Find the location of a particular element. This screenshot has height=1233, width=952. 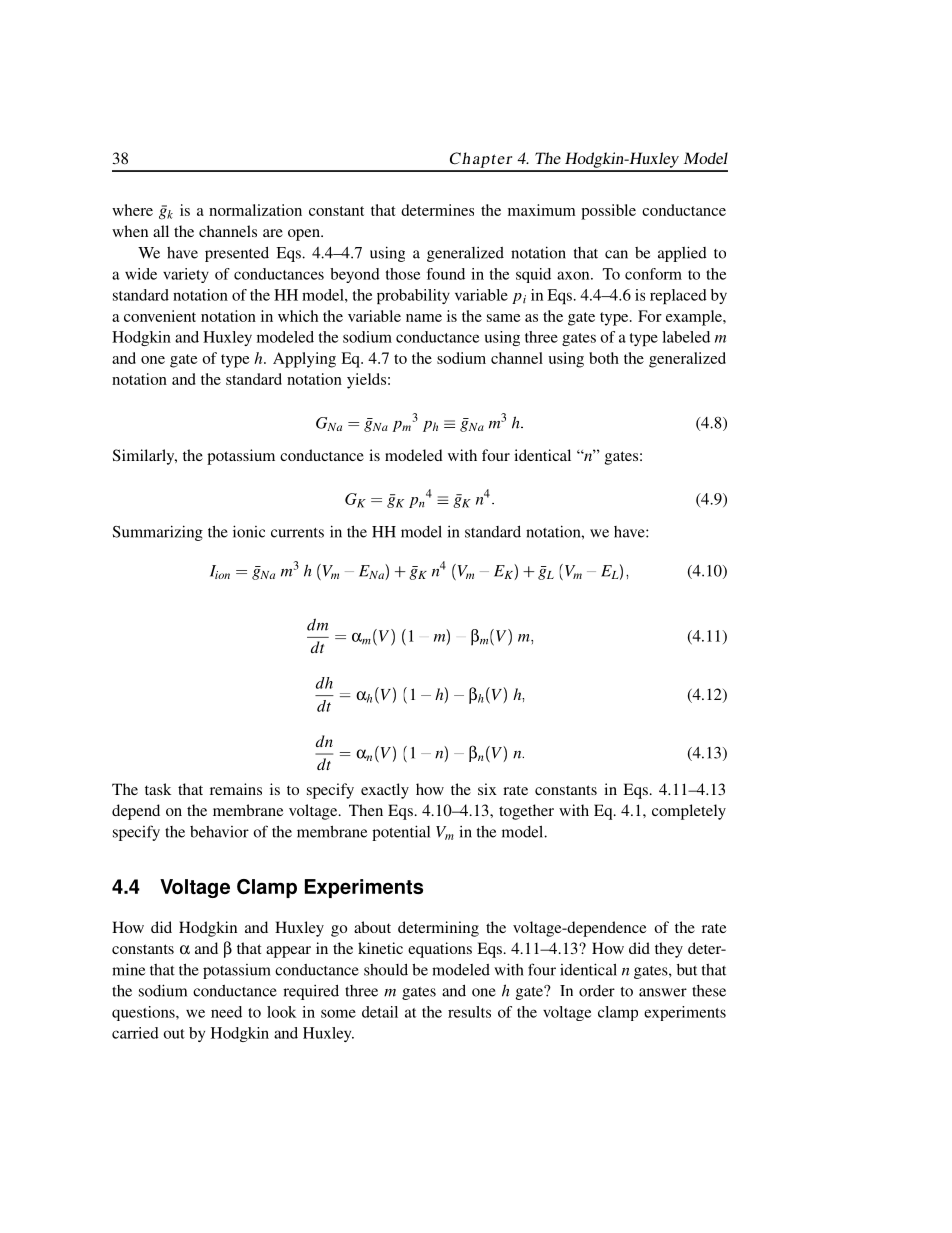

answer is located at coordinates (663, 992).
